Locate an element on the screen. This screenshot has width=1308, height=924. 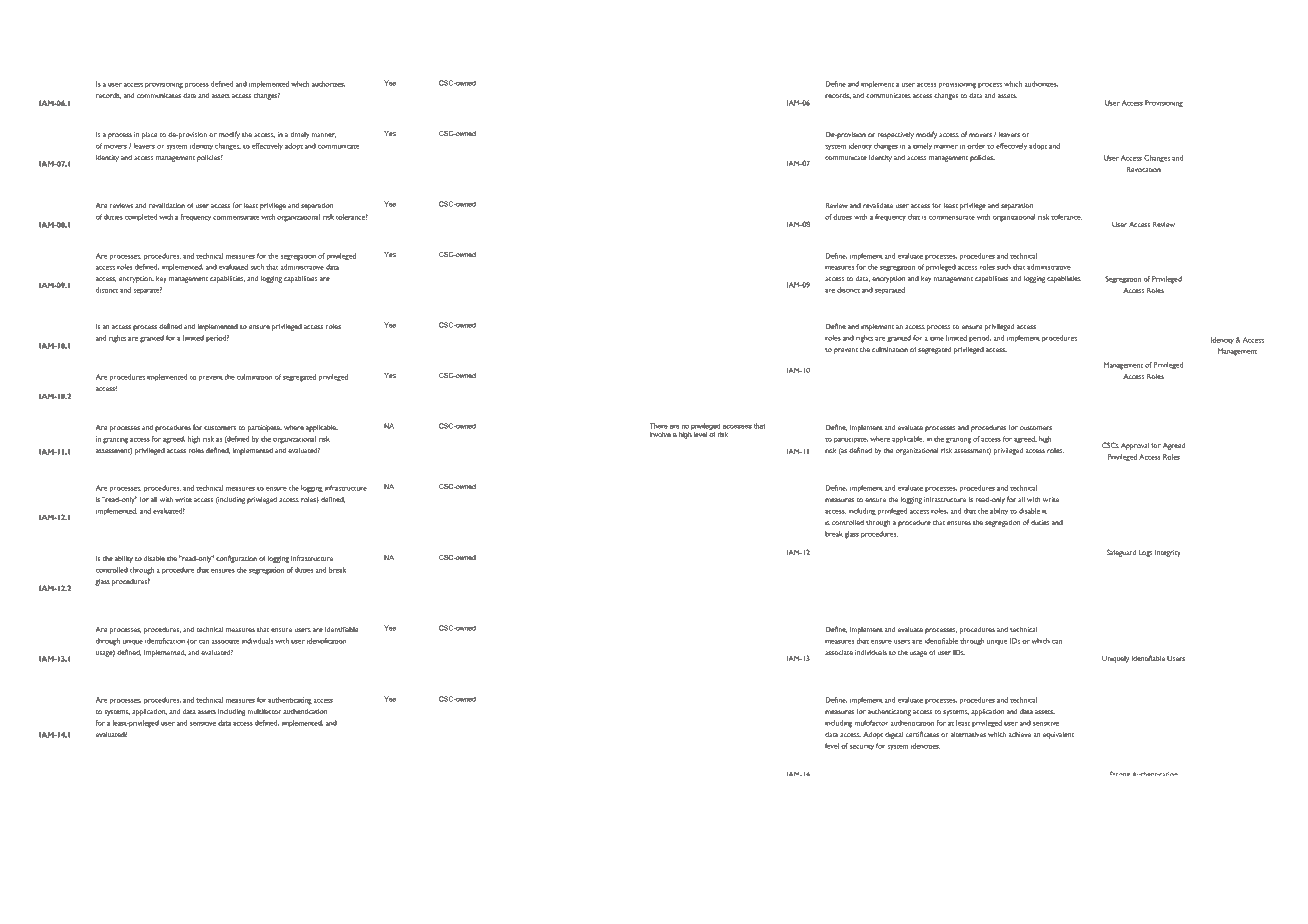
order is located at coordinates (976, 146).
